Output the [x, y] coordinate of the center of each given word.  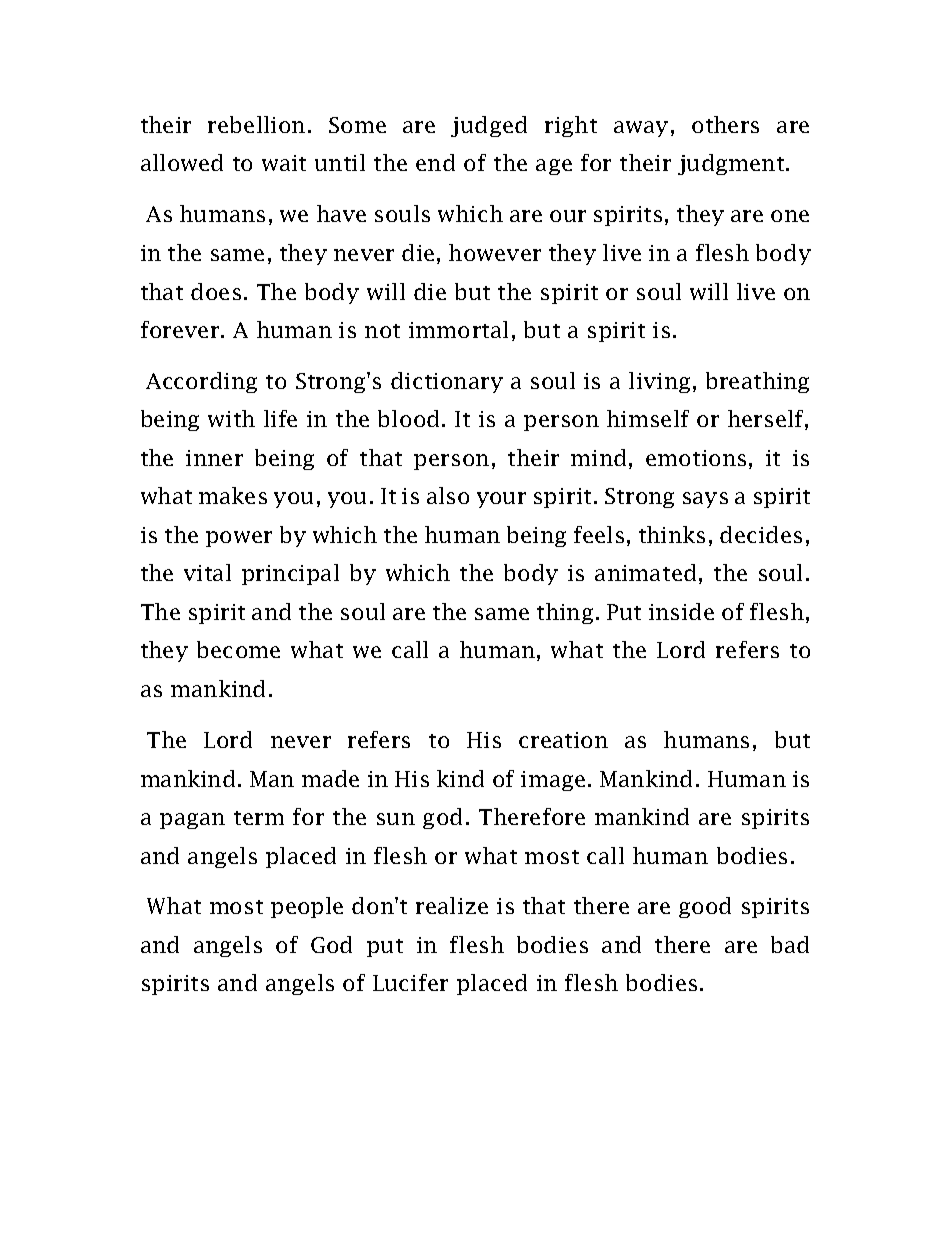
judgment [732, 164]
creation [563, 740]
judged [489, 126]
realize [452, 905]
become [238, 649]
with [231, 418]
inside [681, 611]
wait [284, 163]
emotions [696, 458]
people [307, 907]
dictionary [447, 382]
